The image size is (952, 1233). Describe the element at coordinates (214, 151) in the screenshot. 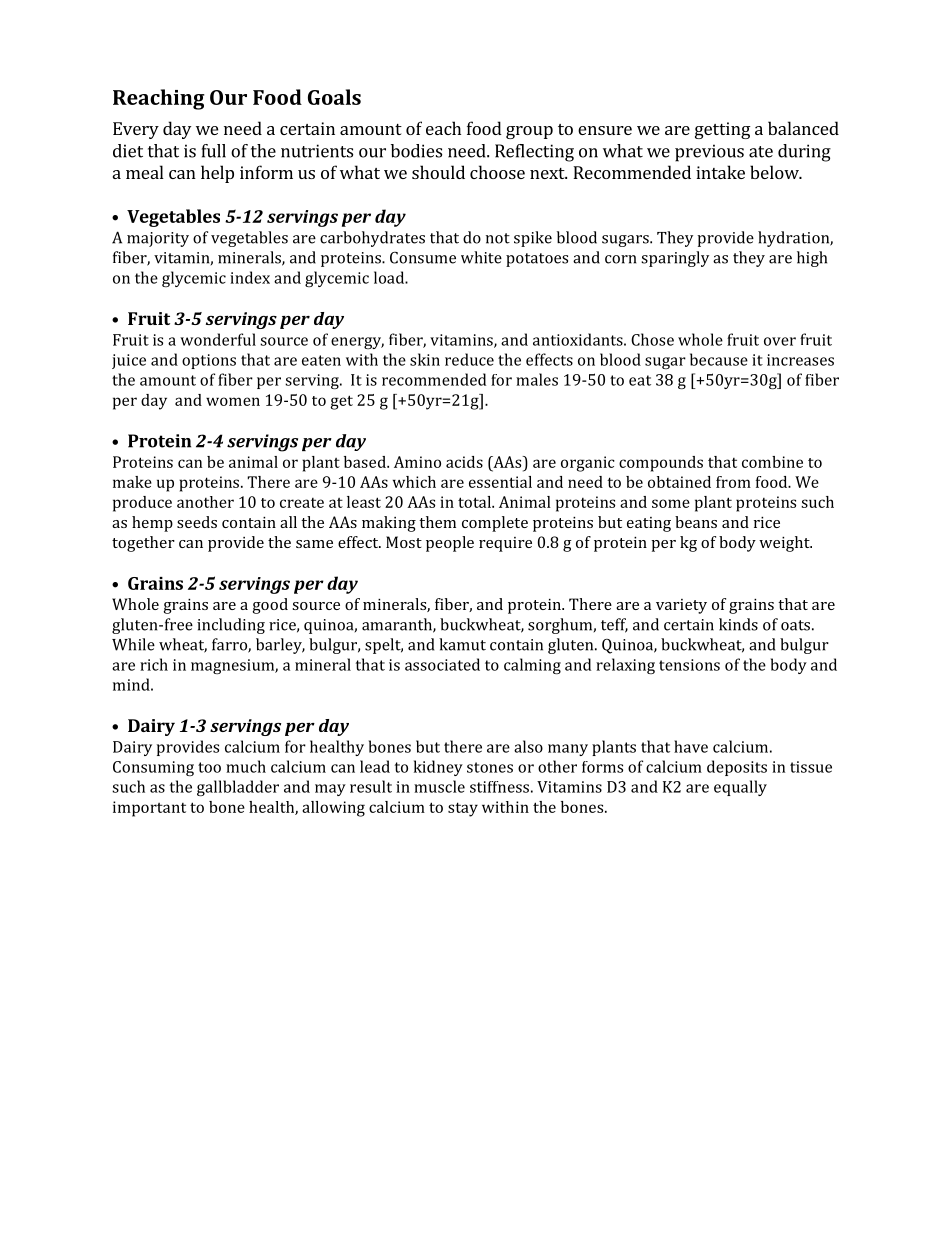

I see `full` at that location.
